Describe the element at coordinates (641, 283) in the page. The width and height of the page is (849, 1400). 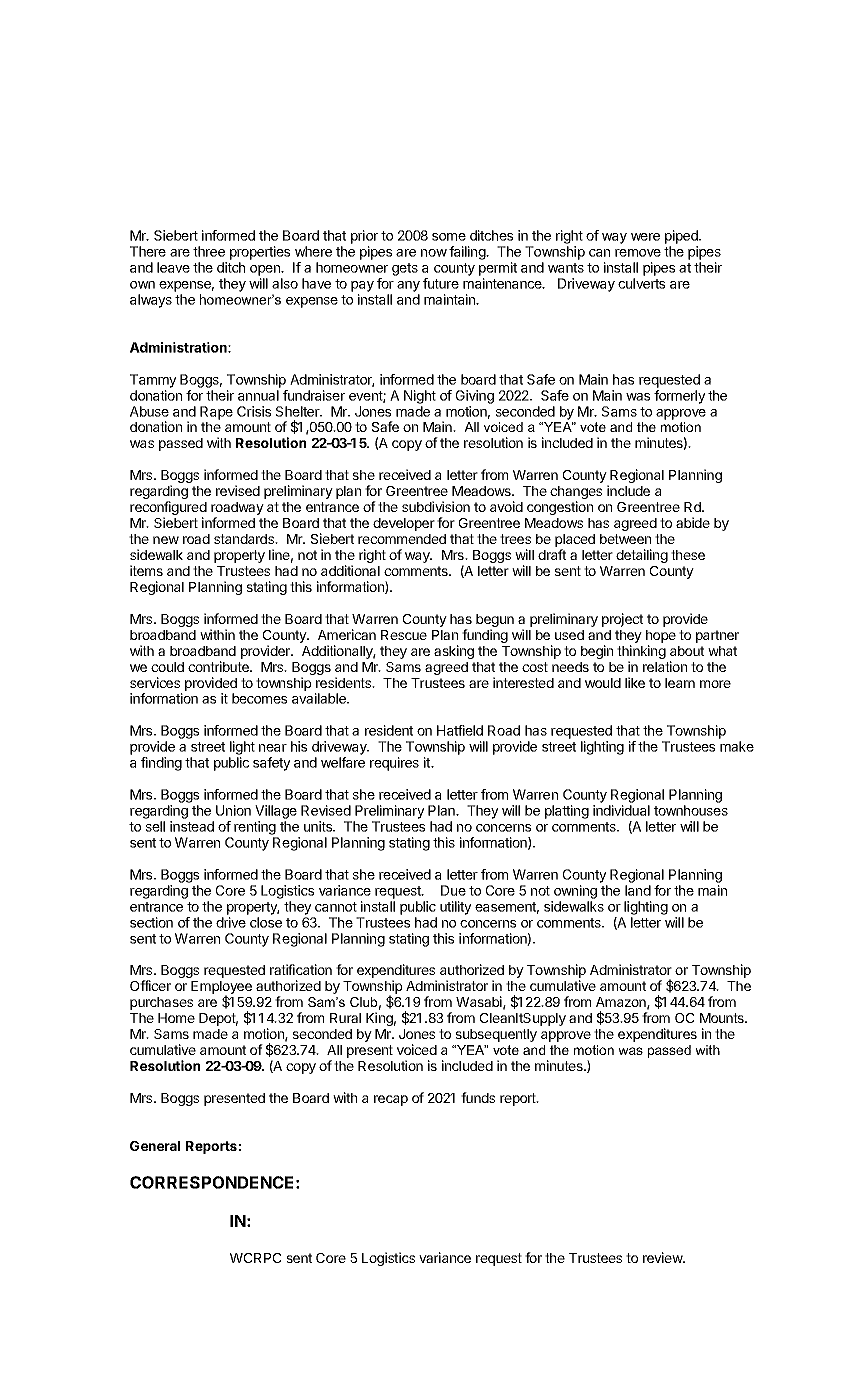
I see `culverts` at that location.
